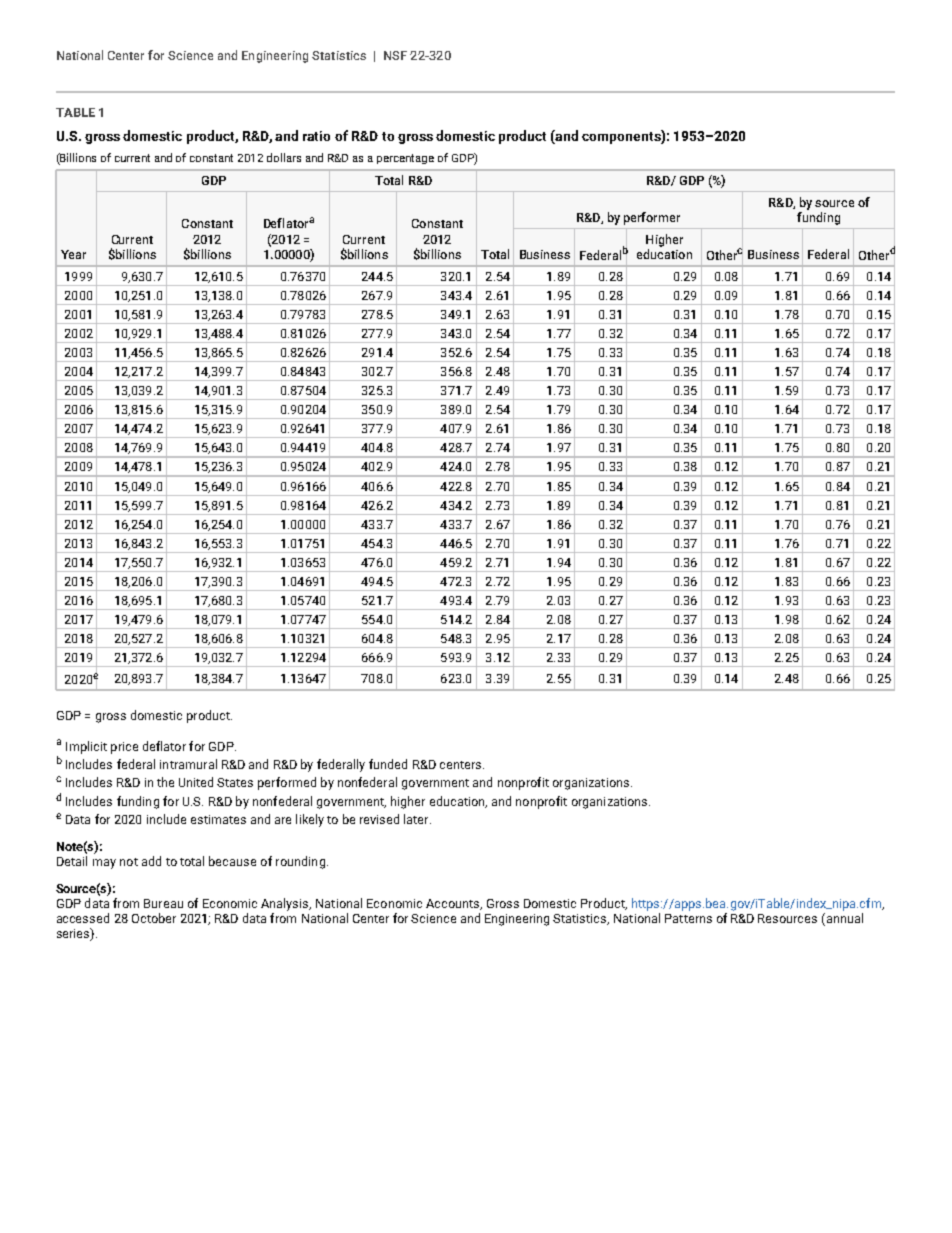 Image resolution: width=952 pixels, height=1233 pixels. What do you see at coordinates (652, 218) in the document?
I see `performer` at bounding box center [652, 218].
